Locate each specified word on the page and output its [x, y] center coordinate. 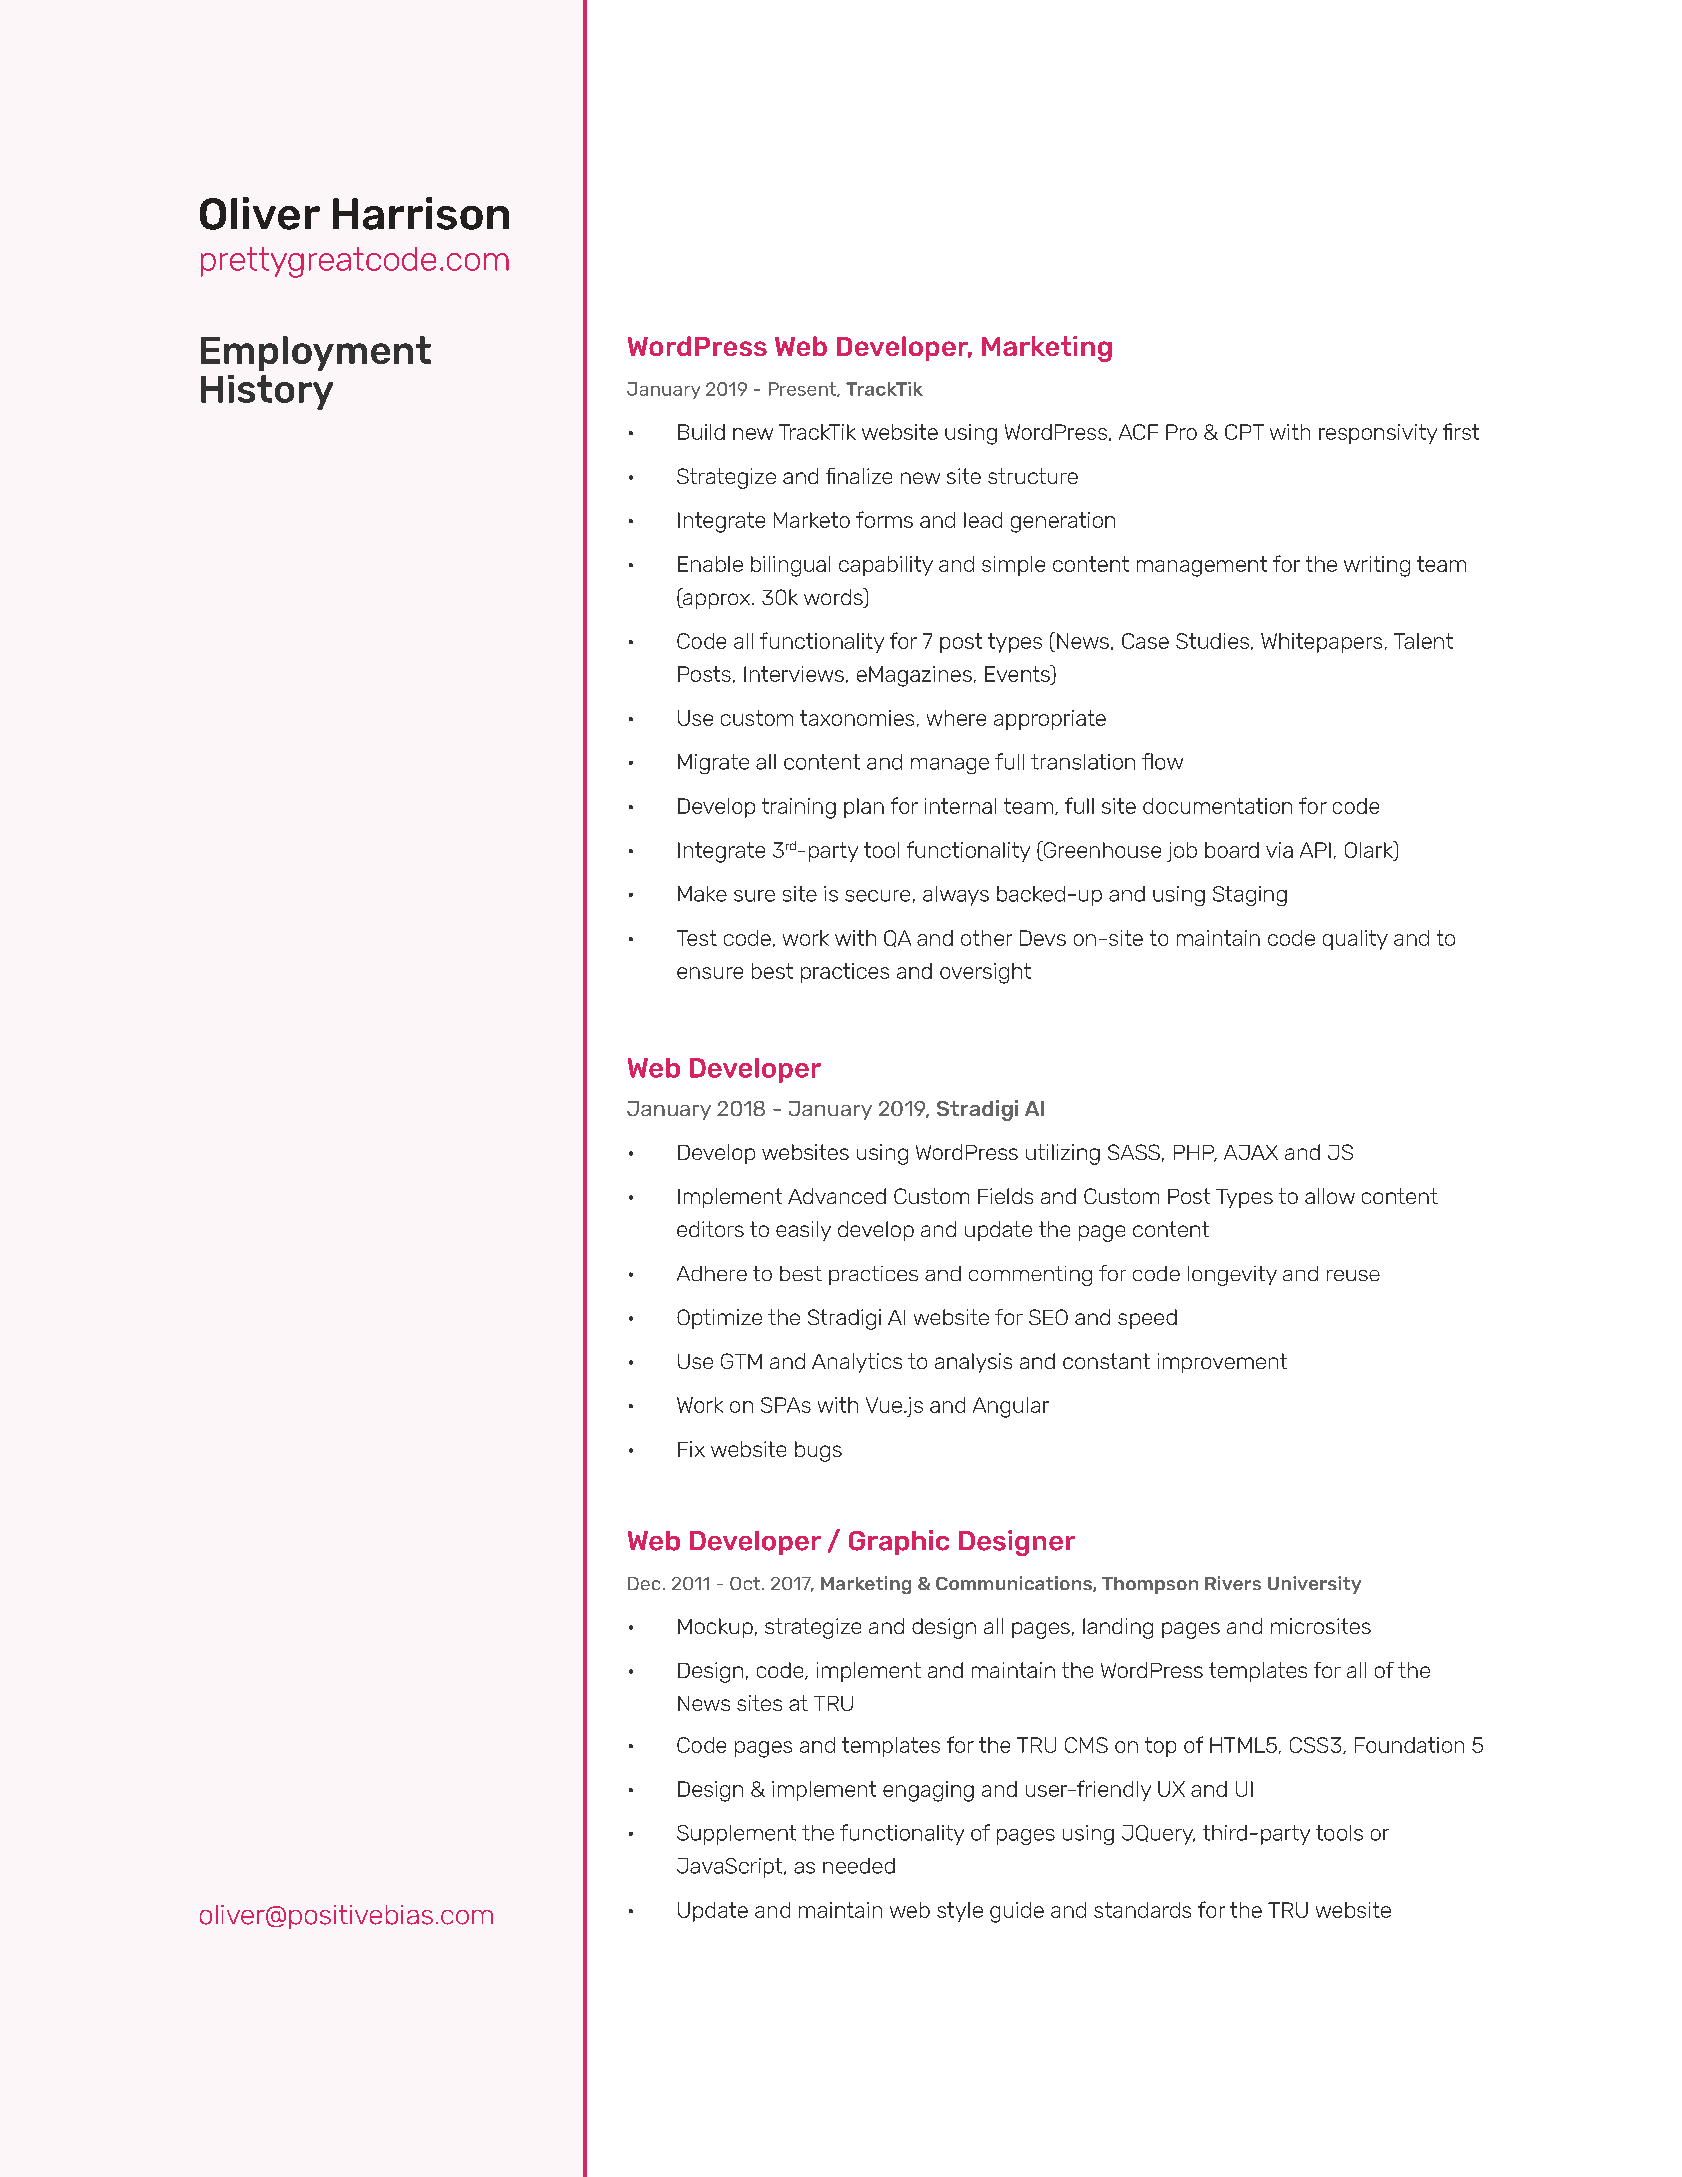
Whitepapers [1321, 643]
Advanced [837, 1196]
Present [803, 389]
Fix [691, 1449]
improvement [1222, 1363]
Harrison [421, 213]
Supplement [736, 1835]
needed [859, 1866]
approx [715, 601]
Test [697, 938]
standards [1142, 1910]
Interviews [794, 674]
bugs [818, 1451]
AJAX [1251, 1152]
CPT [1244, 432]
